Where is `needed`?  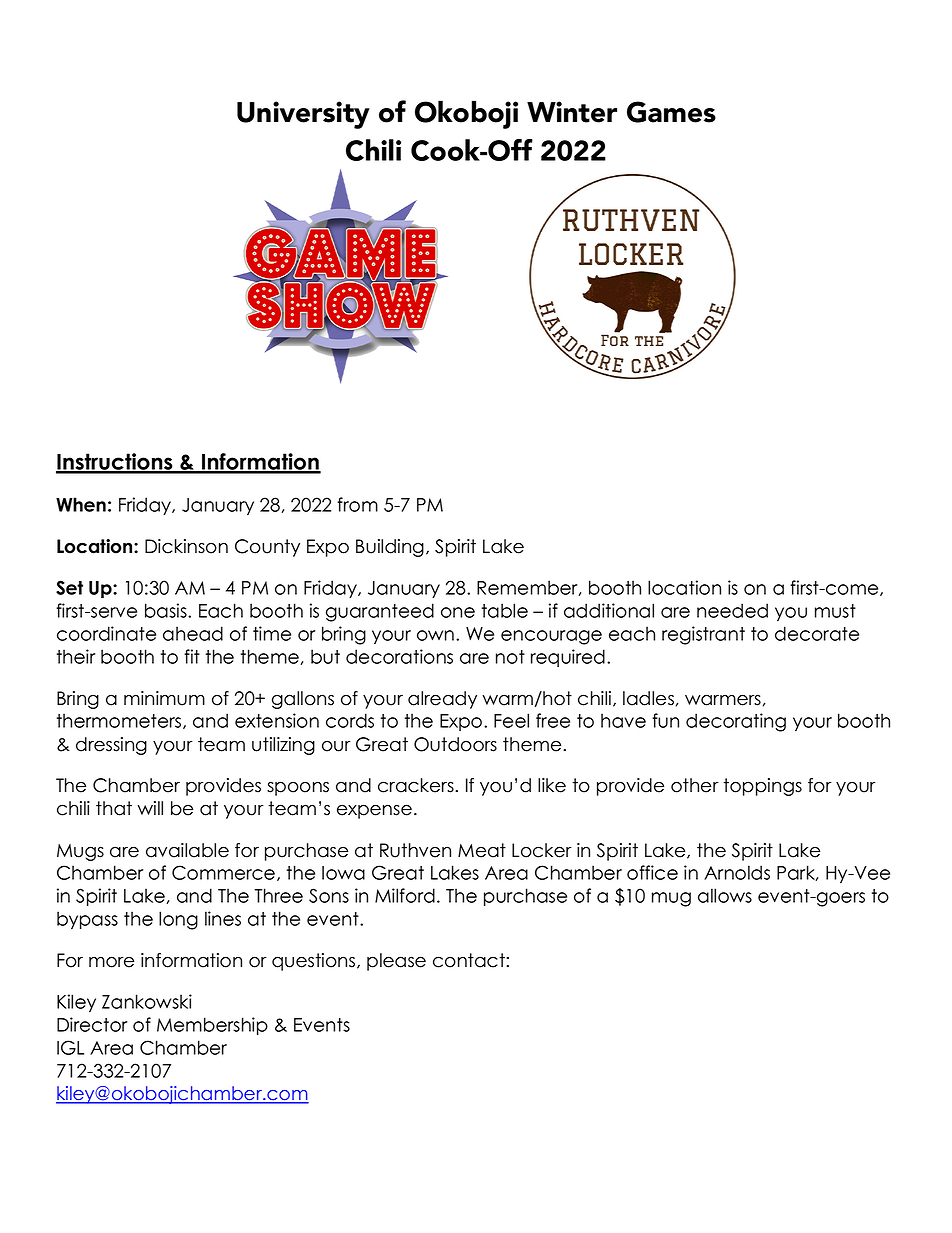 needed is located at coordinates (732, 610).
